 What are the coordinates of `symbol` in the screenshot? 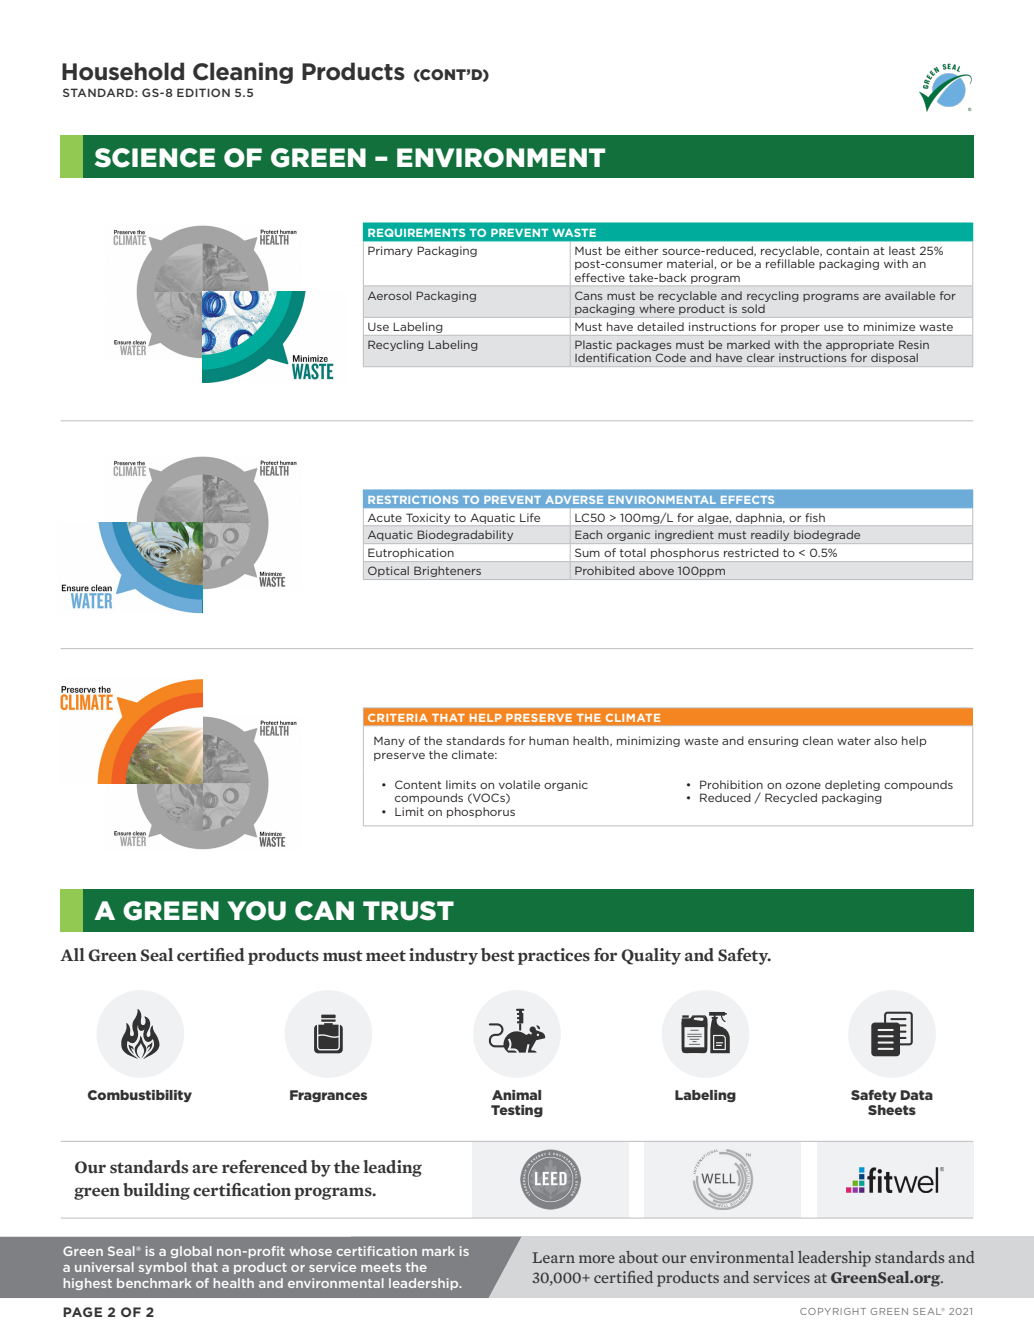 It's located at (162, 1268).
